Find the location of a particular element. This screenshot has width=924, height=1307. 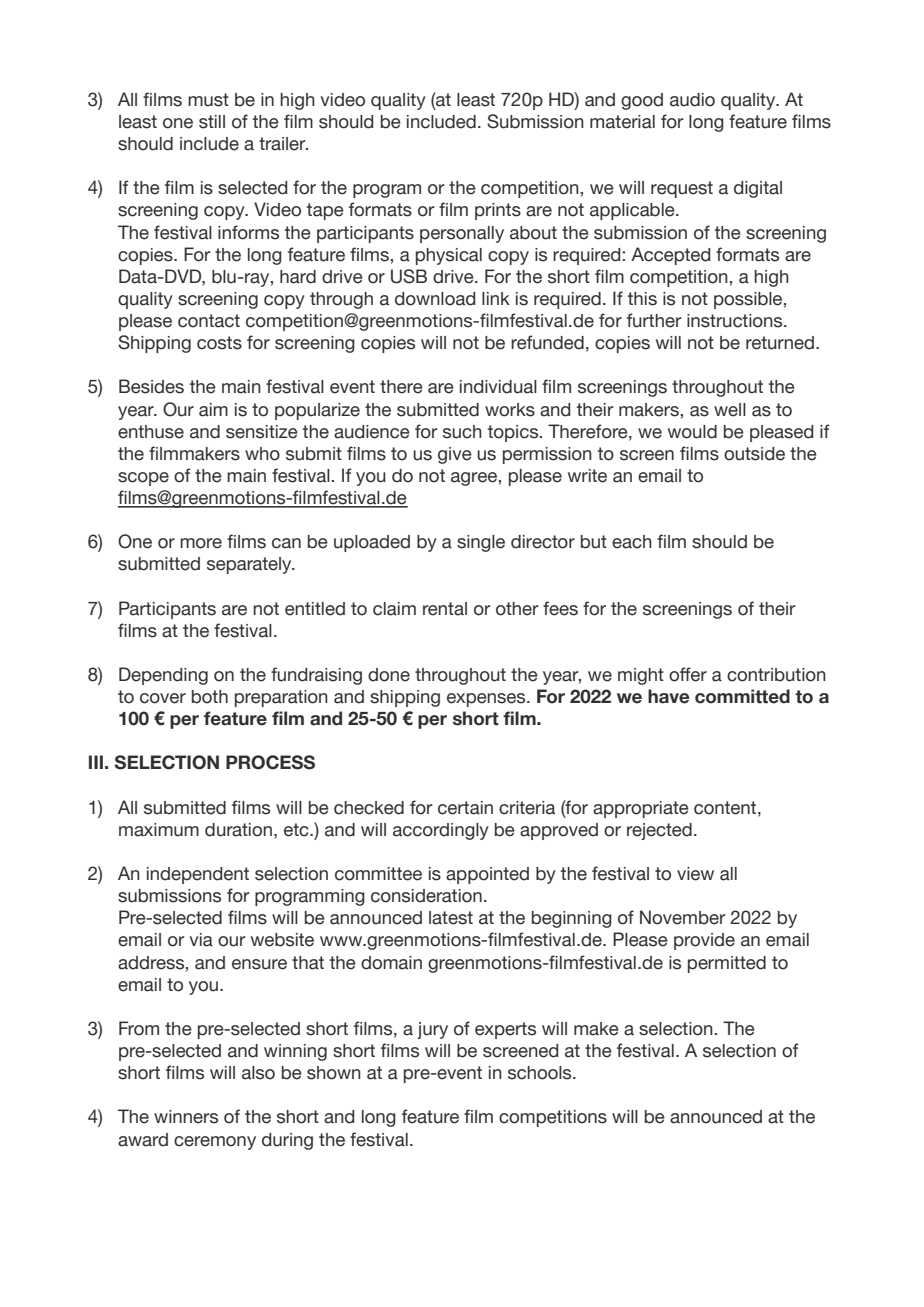

prints is located at coordinates (498, 211).
